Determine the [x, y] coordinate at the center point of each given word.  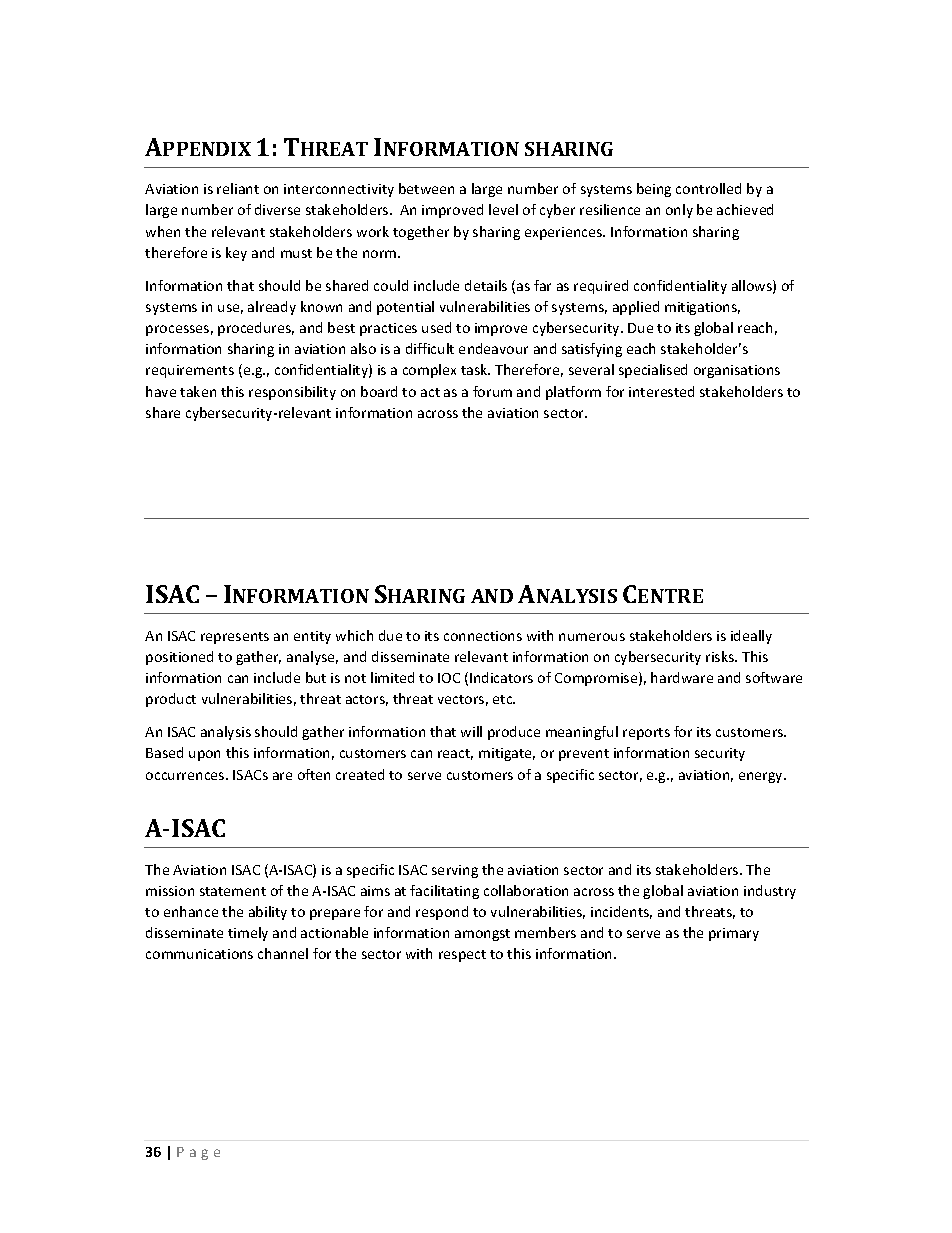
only [679, 211]
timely [248, 934]
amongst [482, 935]
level [503, 209]
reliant [238, 188]
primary [734, 934]
